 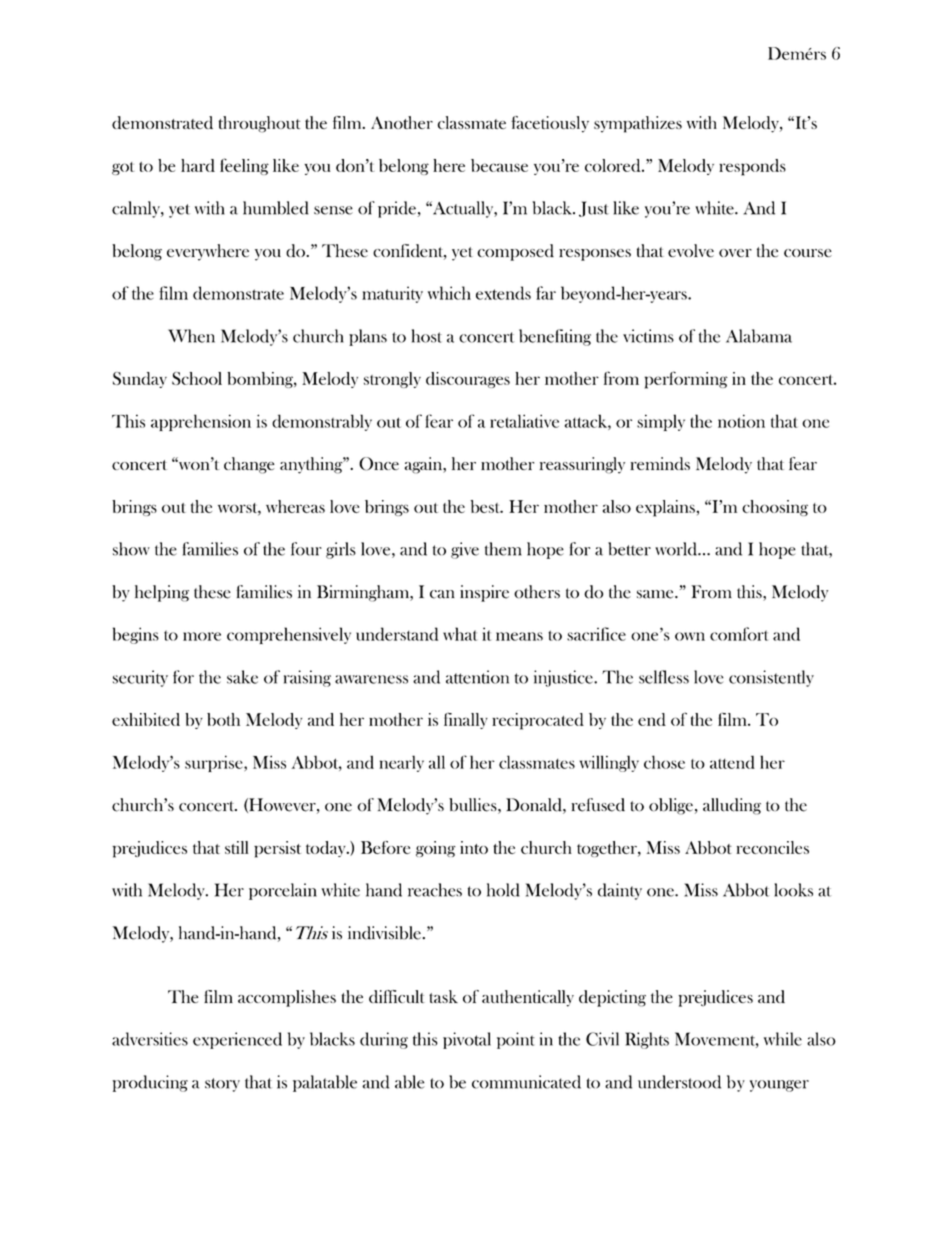 What do you see at coordinates (499, 165) in the image?
I see `because` at bounding box center [499, 165].
